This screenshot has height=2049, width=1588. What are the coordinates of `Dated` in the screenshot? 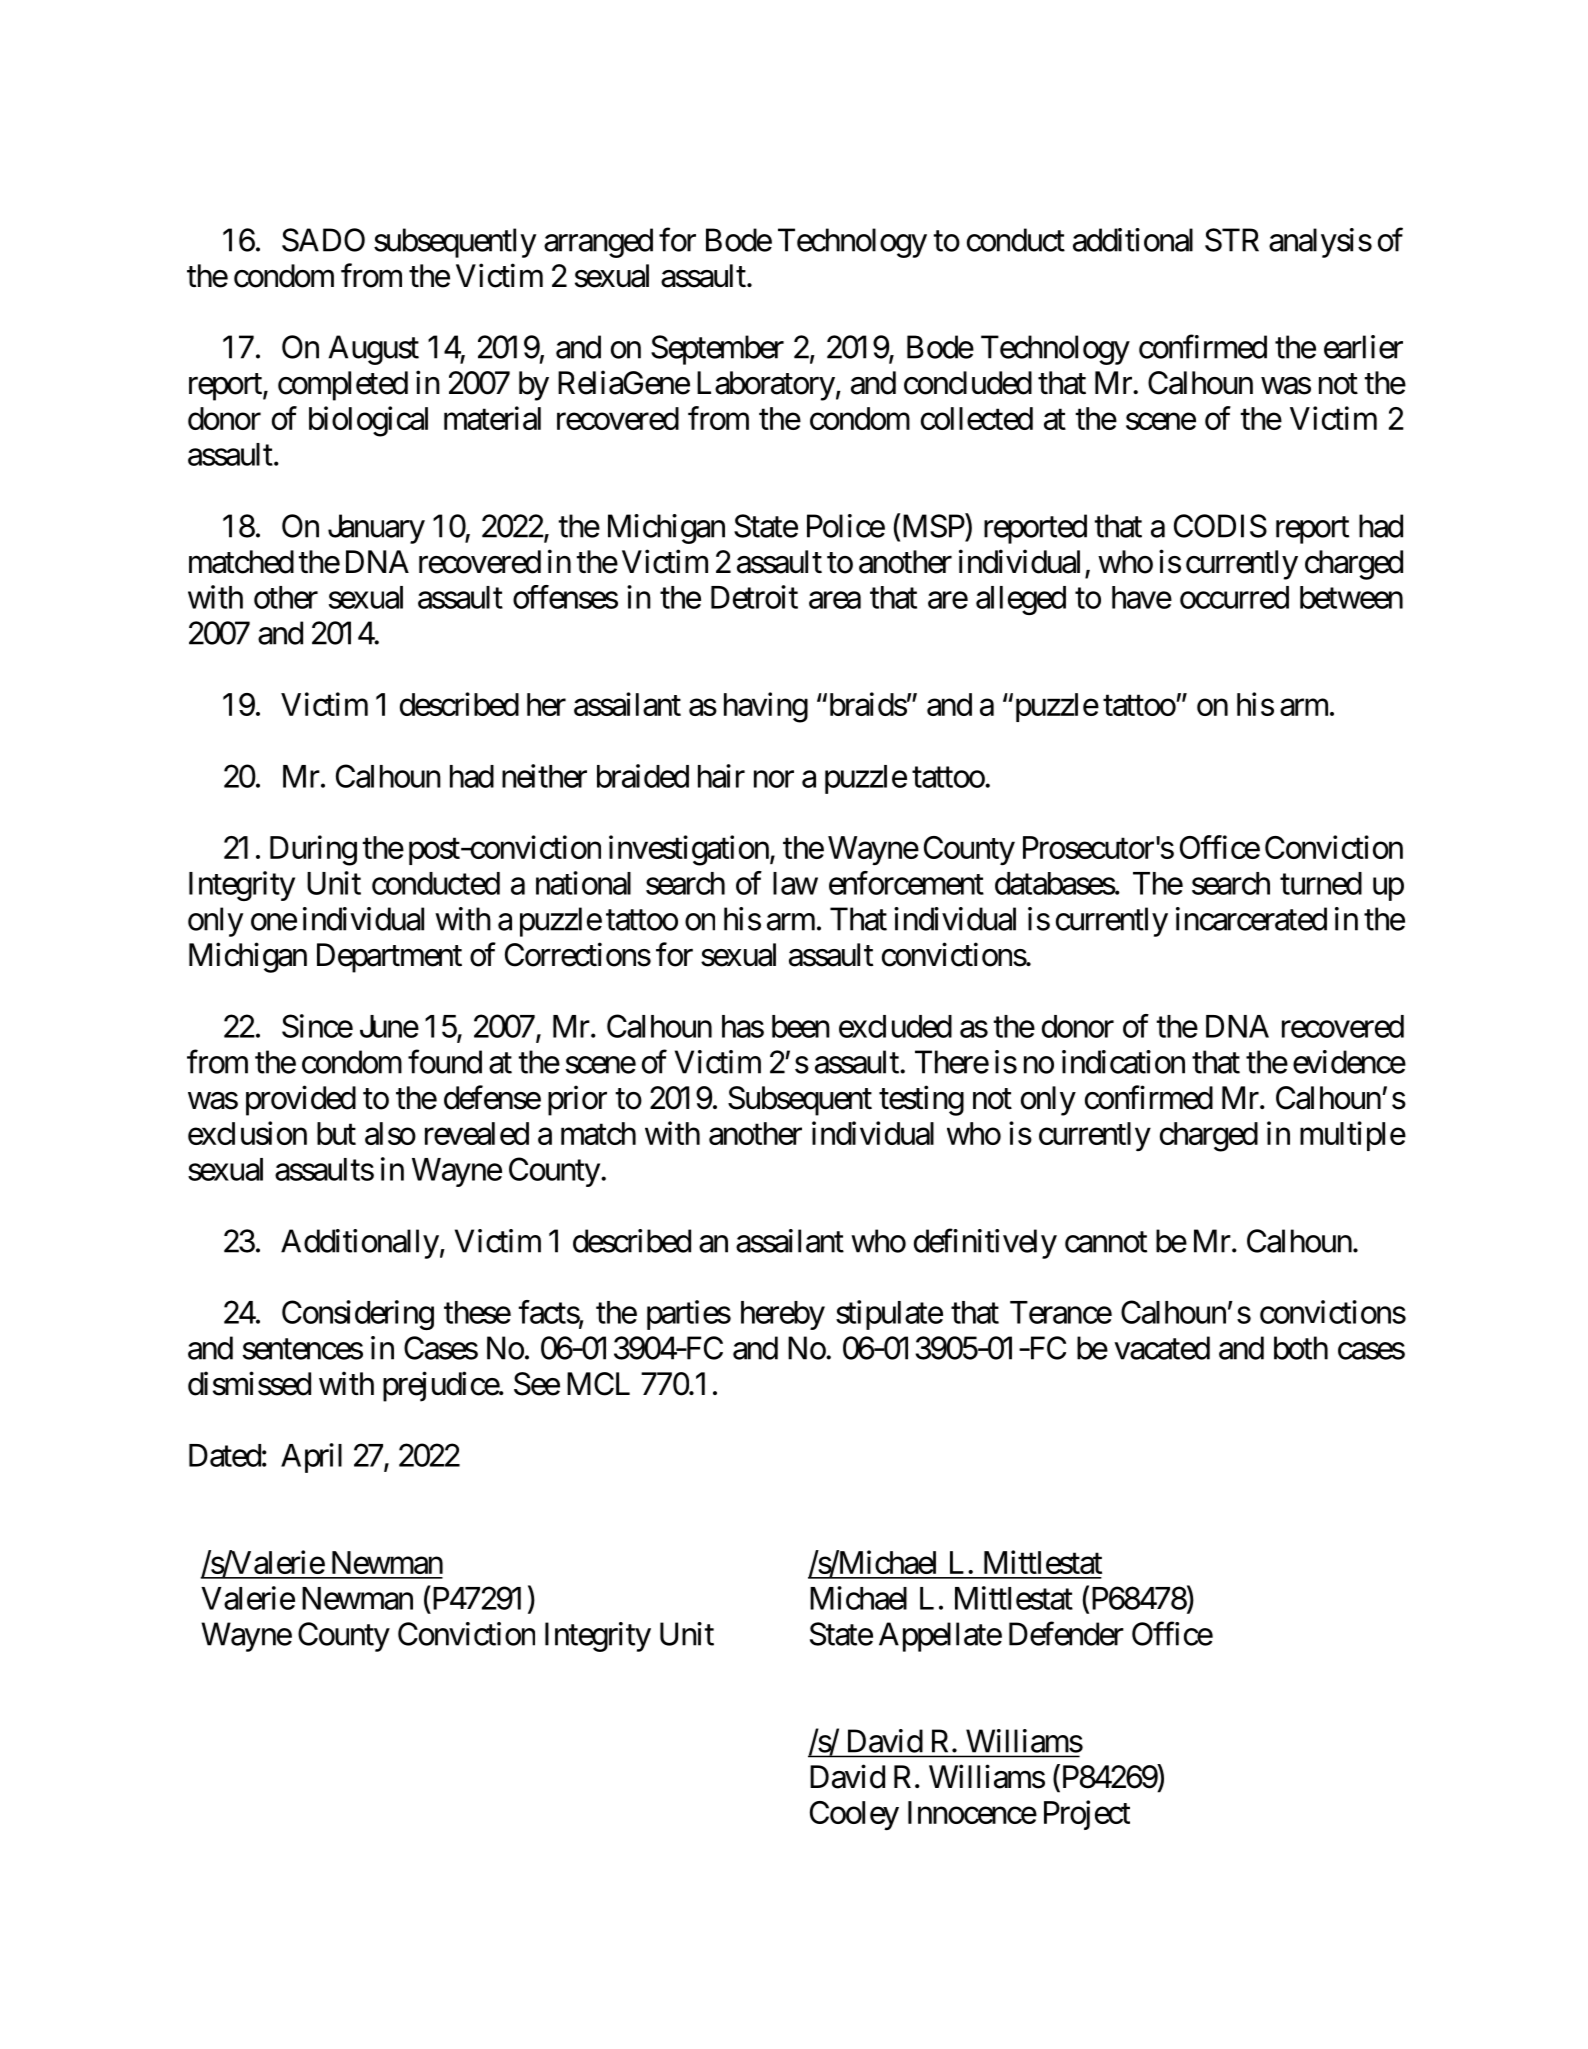 It's located at (225, 1455).
